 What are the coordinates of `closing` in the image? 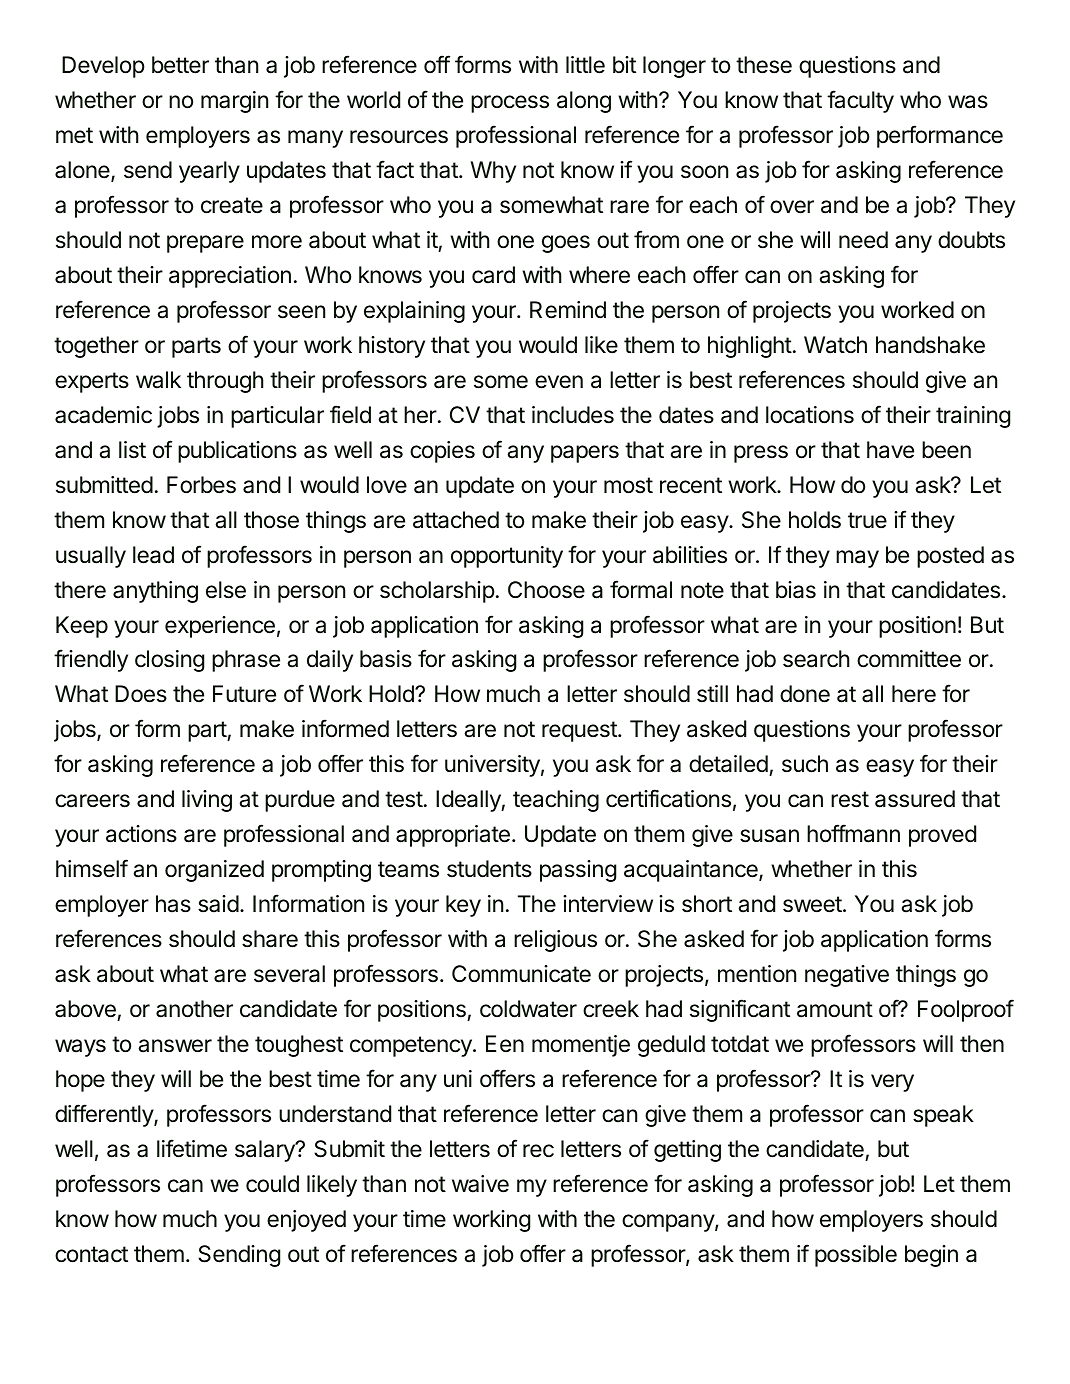 It's located at (169, 661).
